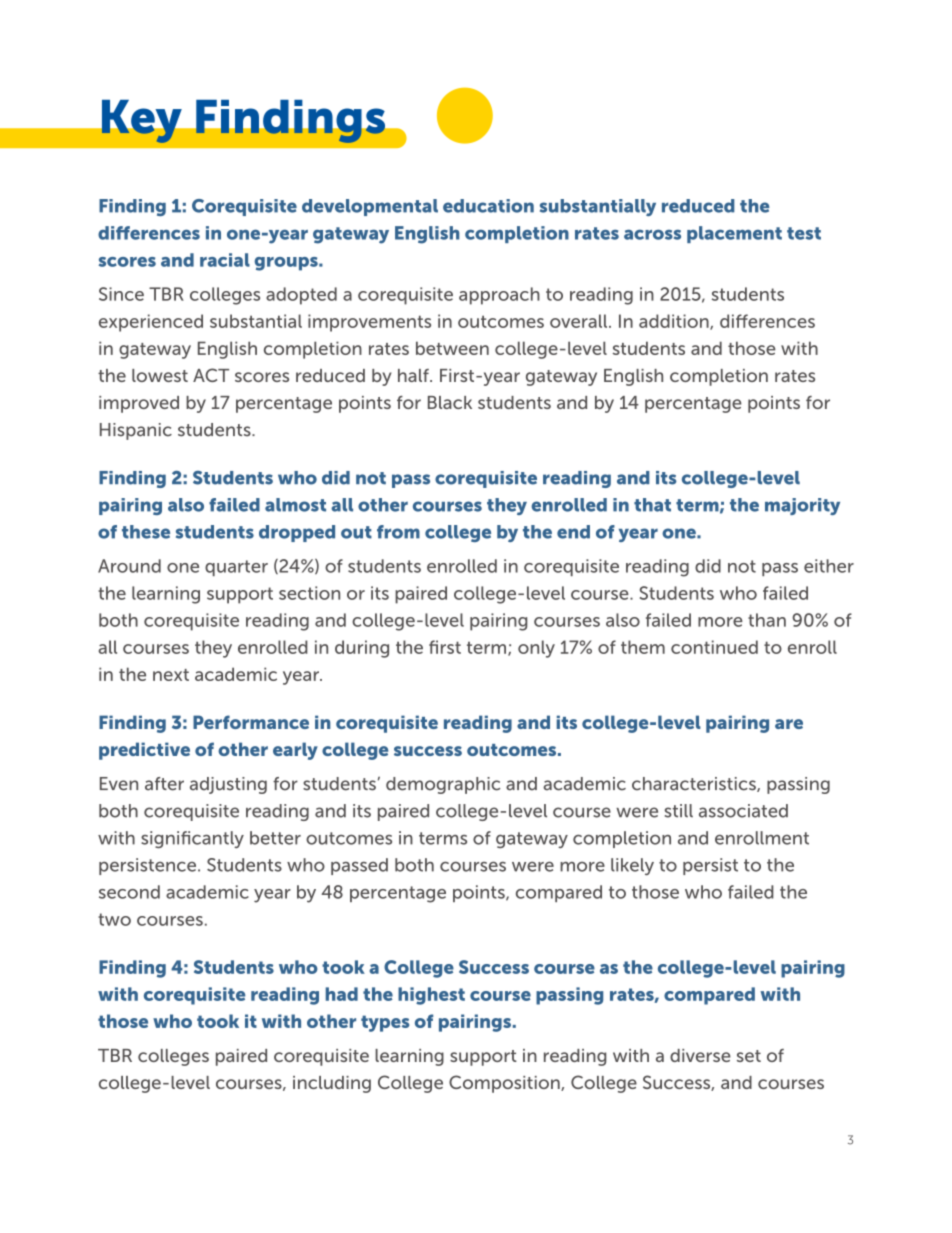  What do you see at coordinates (734, 234) in the page?
I see `placement` at bounding box center [734, 234].
